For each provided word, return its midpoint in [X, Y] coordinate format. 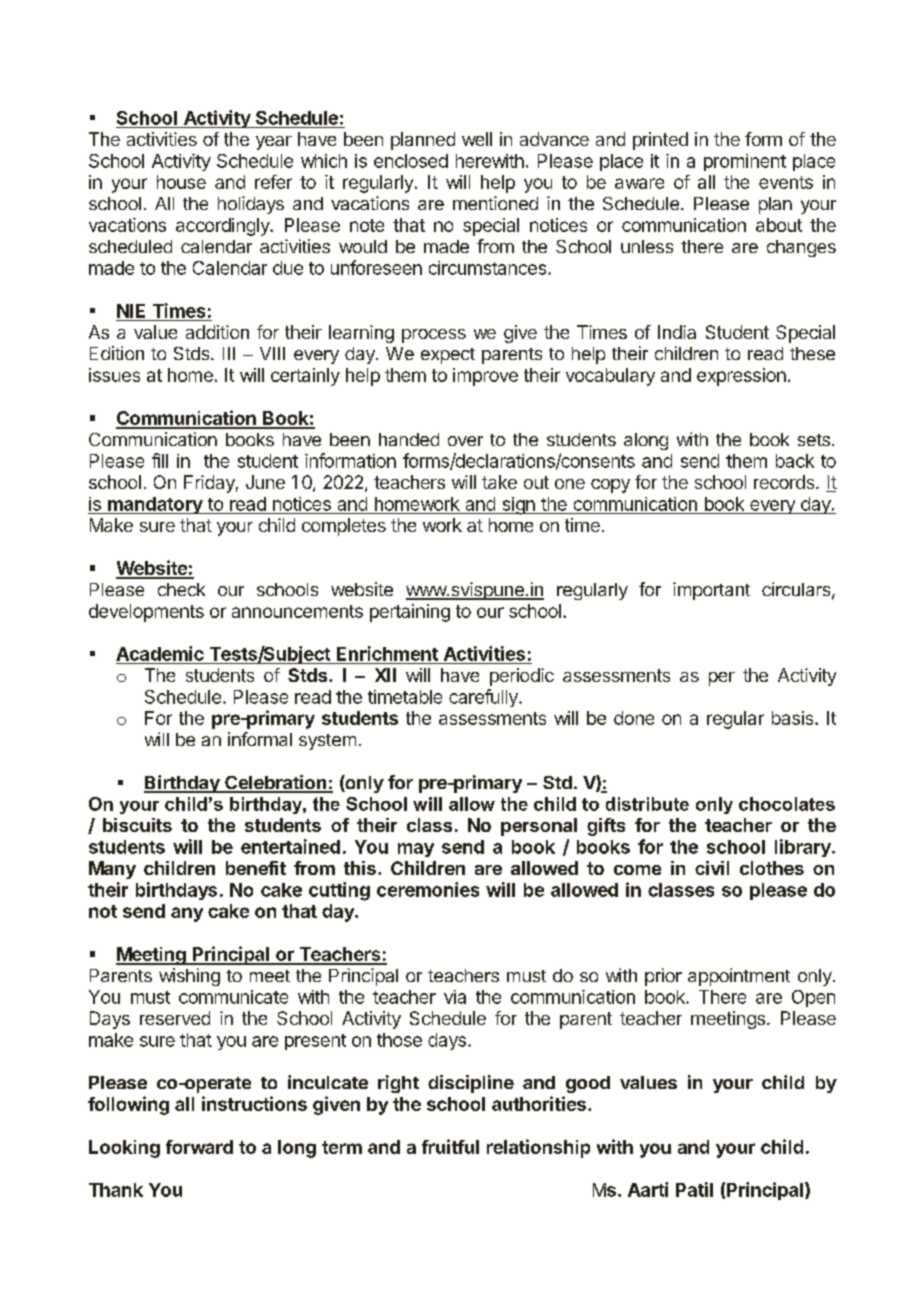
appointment [739, 977]
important [711, 591]
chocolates [787, 804]
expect [448, 356]
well [477, 139]
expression [741, 377]
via [455, 997]
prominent [745, 162]
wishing [189, 977]
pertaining [410, 613]
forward [199, 1147]
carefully [484, 698]
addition [217, 332]
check [181, 589]
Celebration [275, 783]
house [181, 182]
